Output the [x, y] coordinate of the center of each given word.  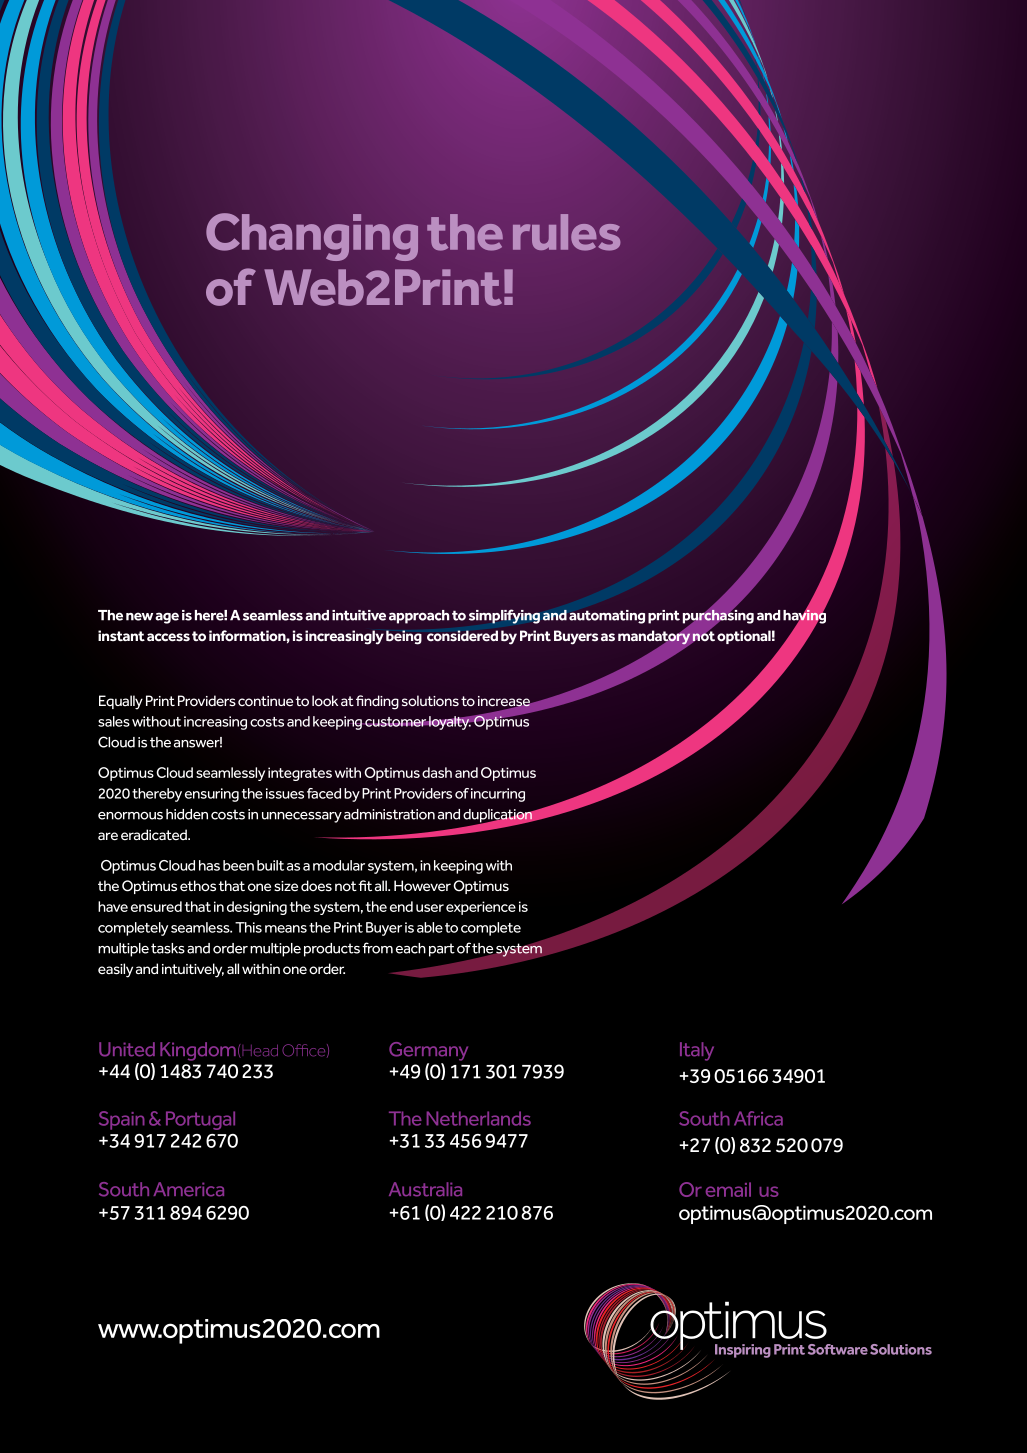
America [188, 1189]
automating [607, 617]
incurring [498, 795]
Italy [697, 1051]
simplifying [504, 616]
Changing [312, 237]
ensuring [212, 795]
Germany [428, 1051]
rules [566, 232]
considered [462, 636]
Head [259, 1051]
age [167, 618]
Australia [425, 1189]
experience [481, 908]
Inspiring [743, 1351]
